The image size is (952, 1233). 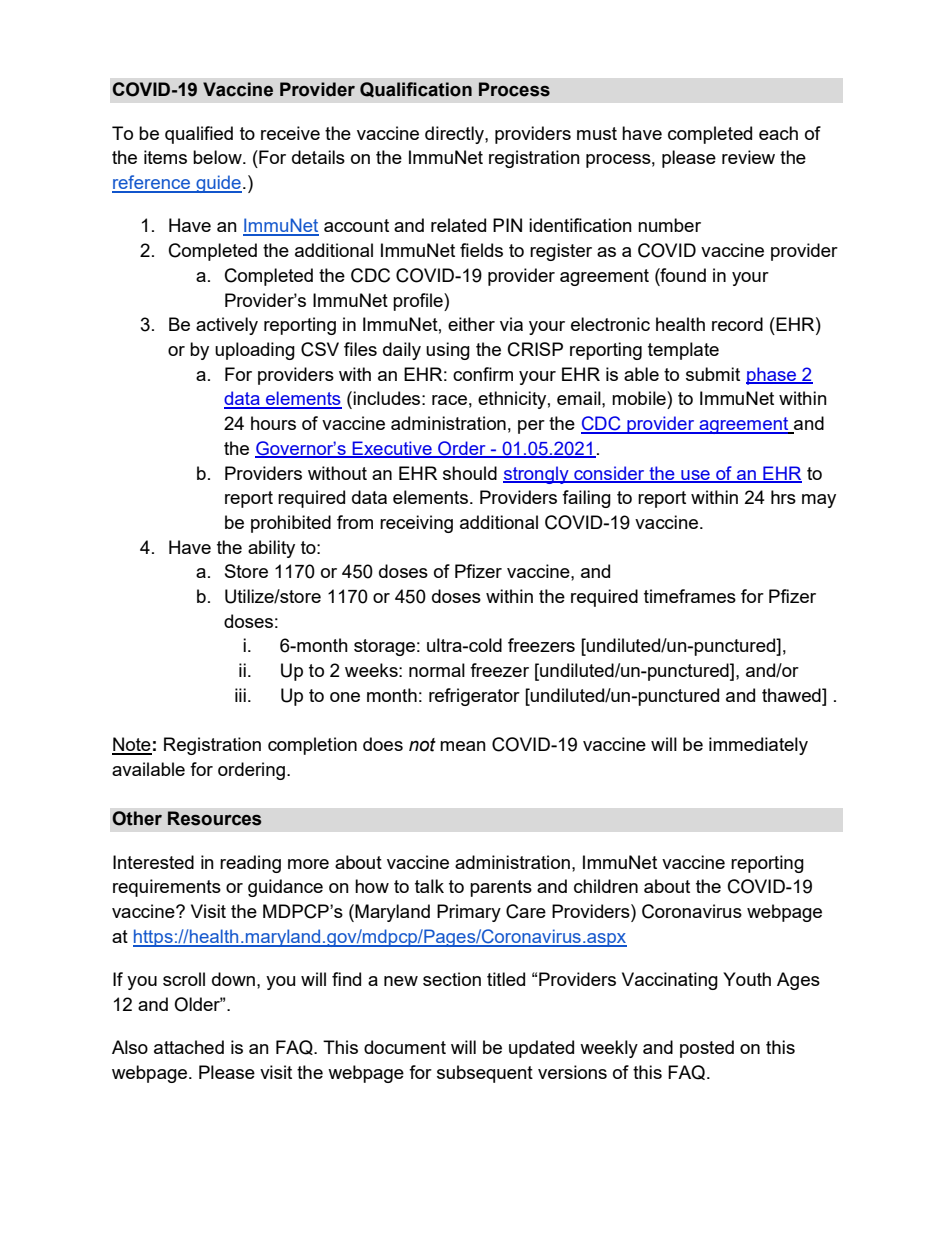 What do you see at coordinates (271, 549) in the screenshot?
I see `ability` at bounding box center [271, 549].
